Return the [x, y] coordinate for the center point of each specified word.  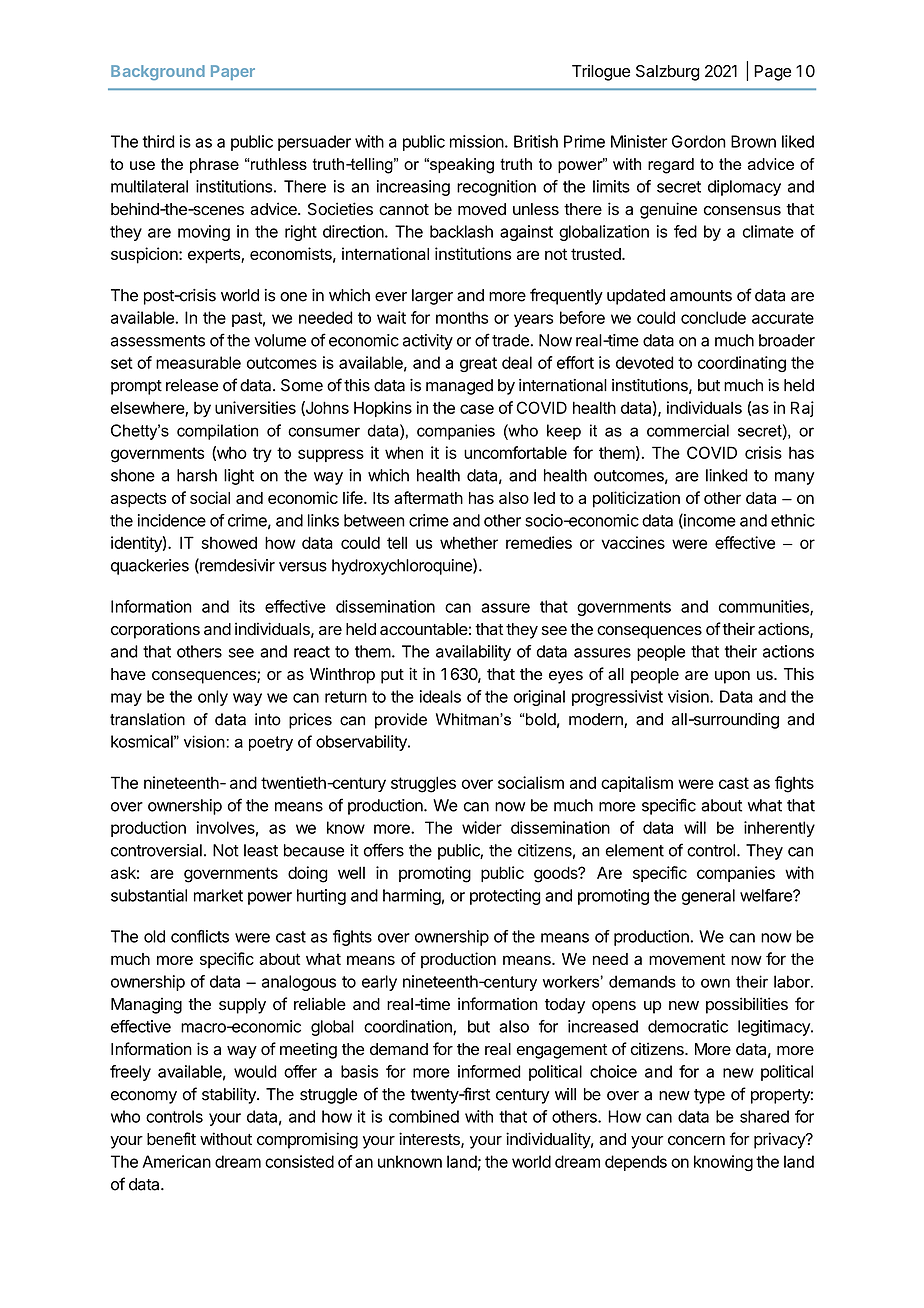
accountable [424, 629]
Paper [233, 72]
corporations [155, 630]
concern [696, 1141]
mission [477, 141]
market [218, 895]
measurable [198, 362]
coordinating [742, 364]
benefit [171, 1139]
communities [765, 607]
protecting [505, 897]
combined [424, 1116]
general [708, 897]
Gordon [699, 141]
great [478, 364]
